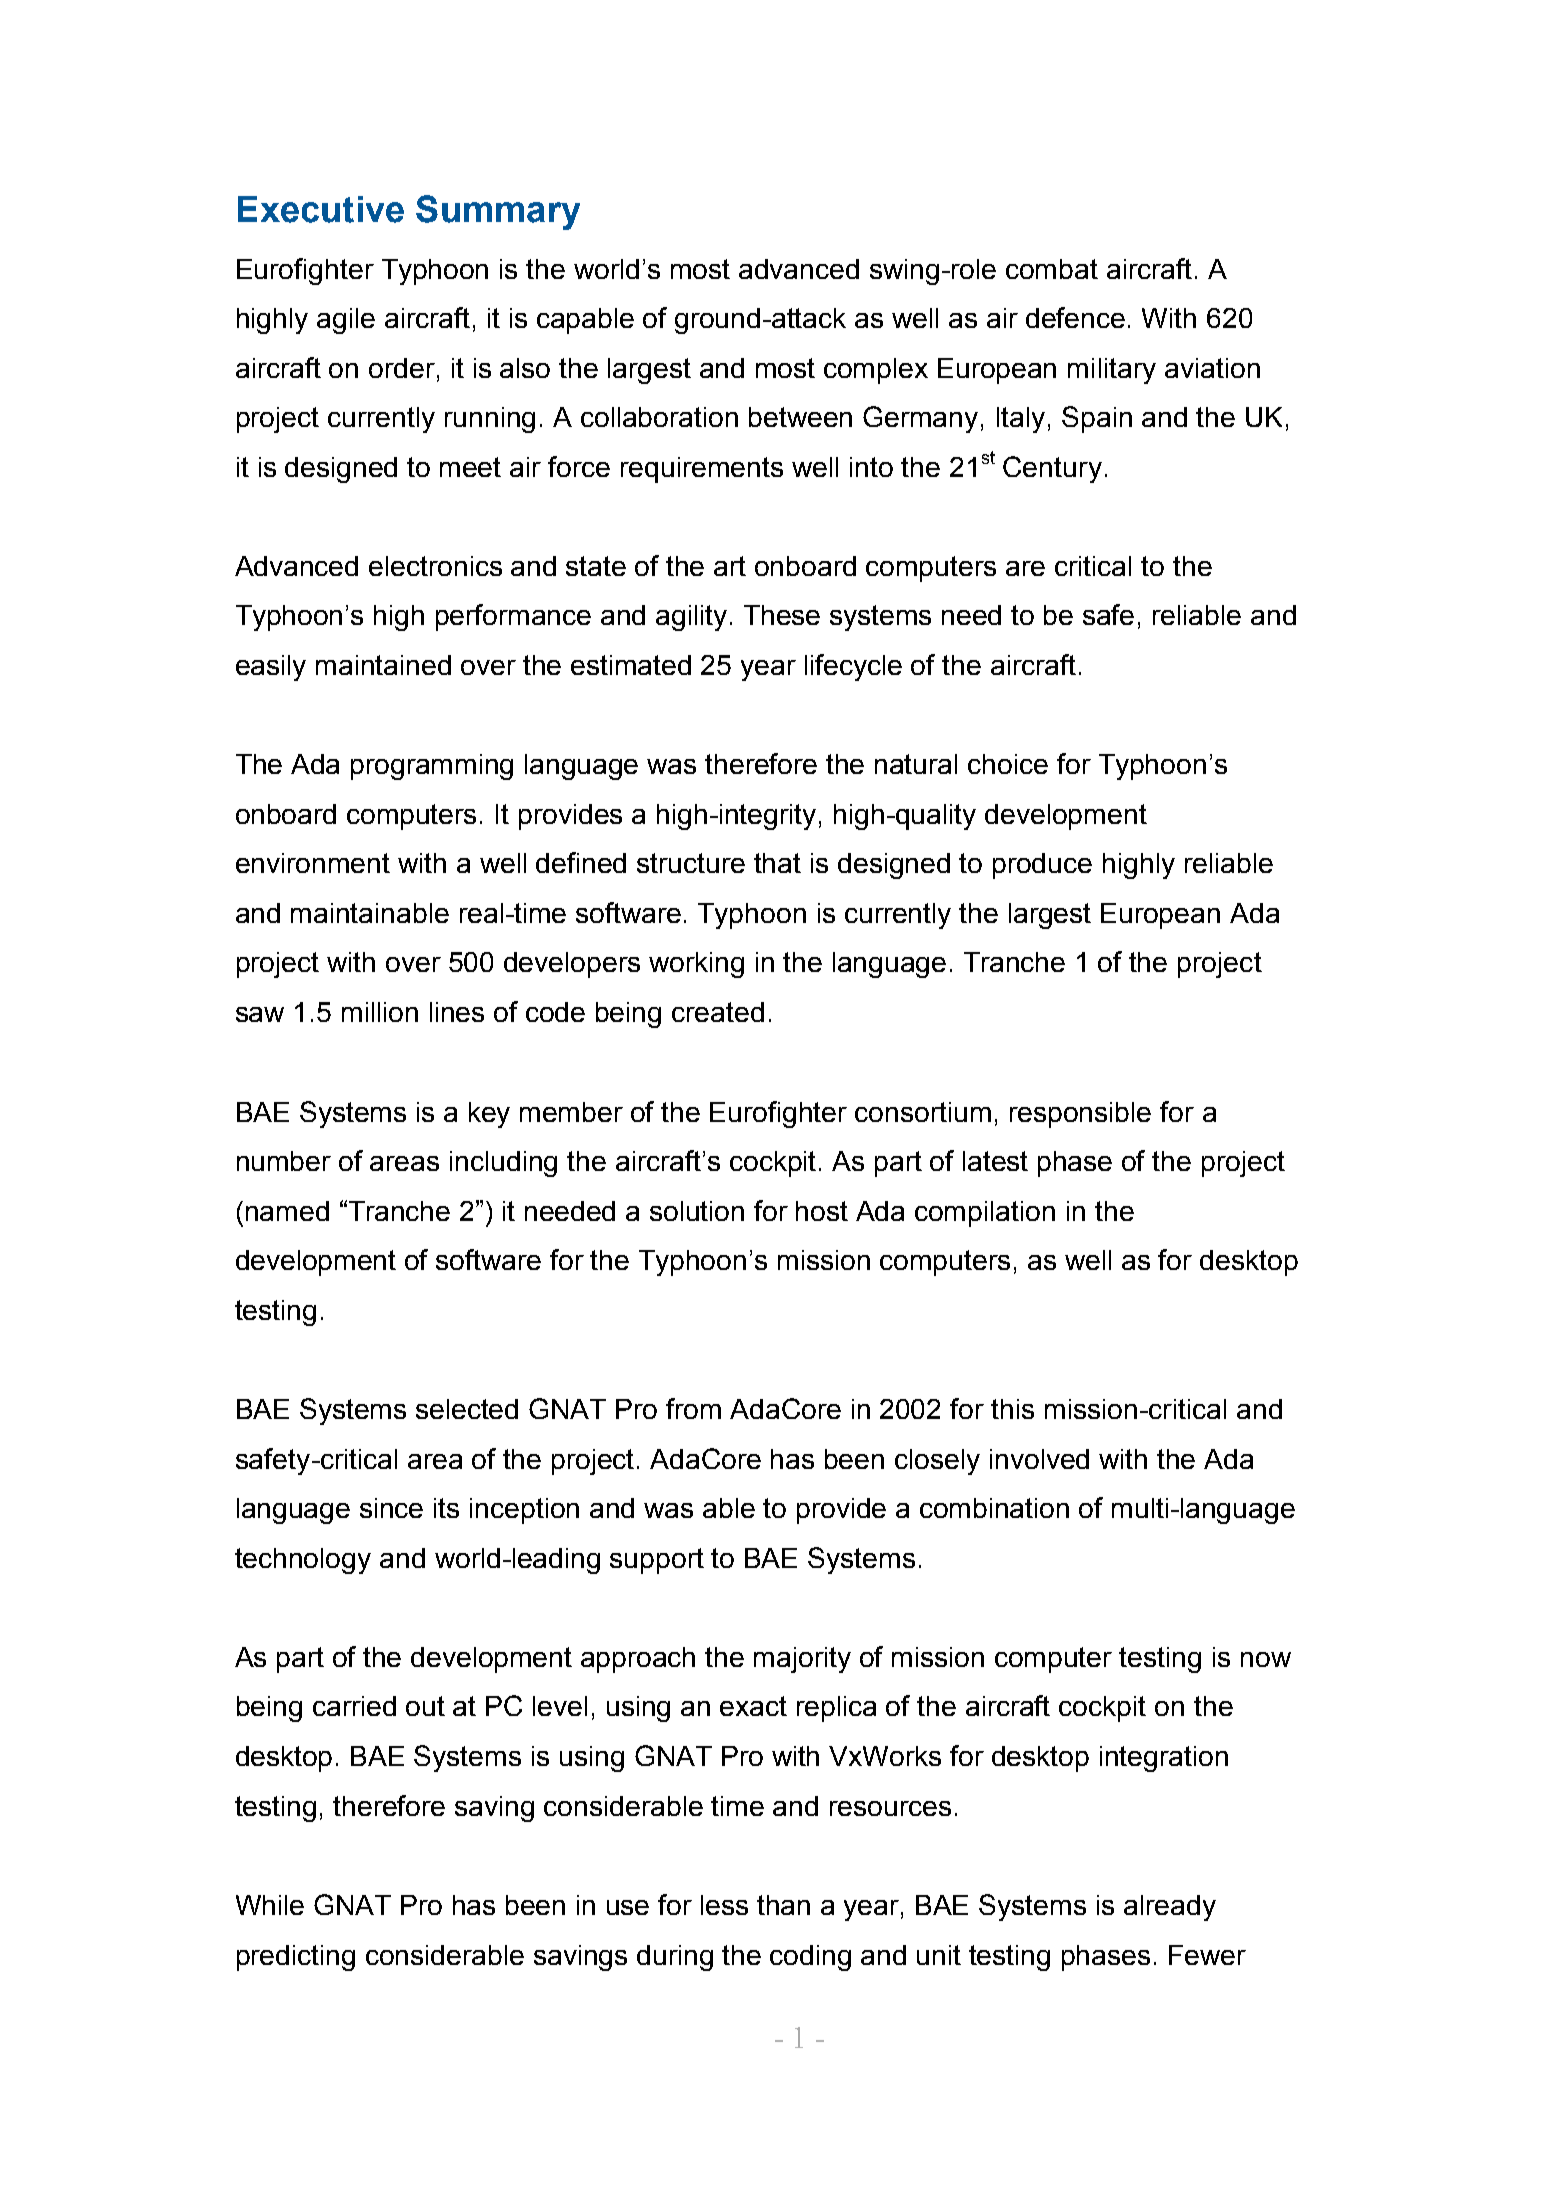  What do you see at coordinates (782, 615) in the document?
I see `These` at bounding box center [782, 615].
